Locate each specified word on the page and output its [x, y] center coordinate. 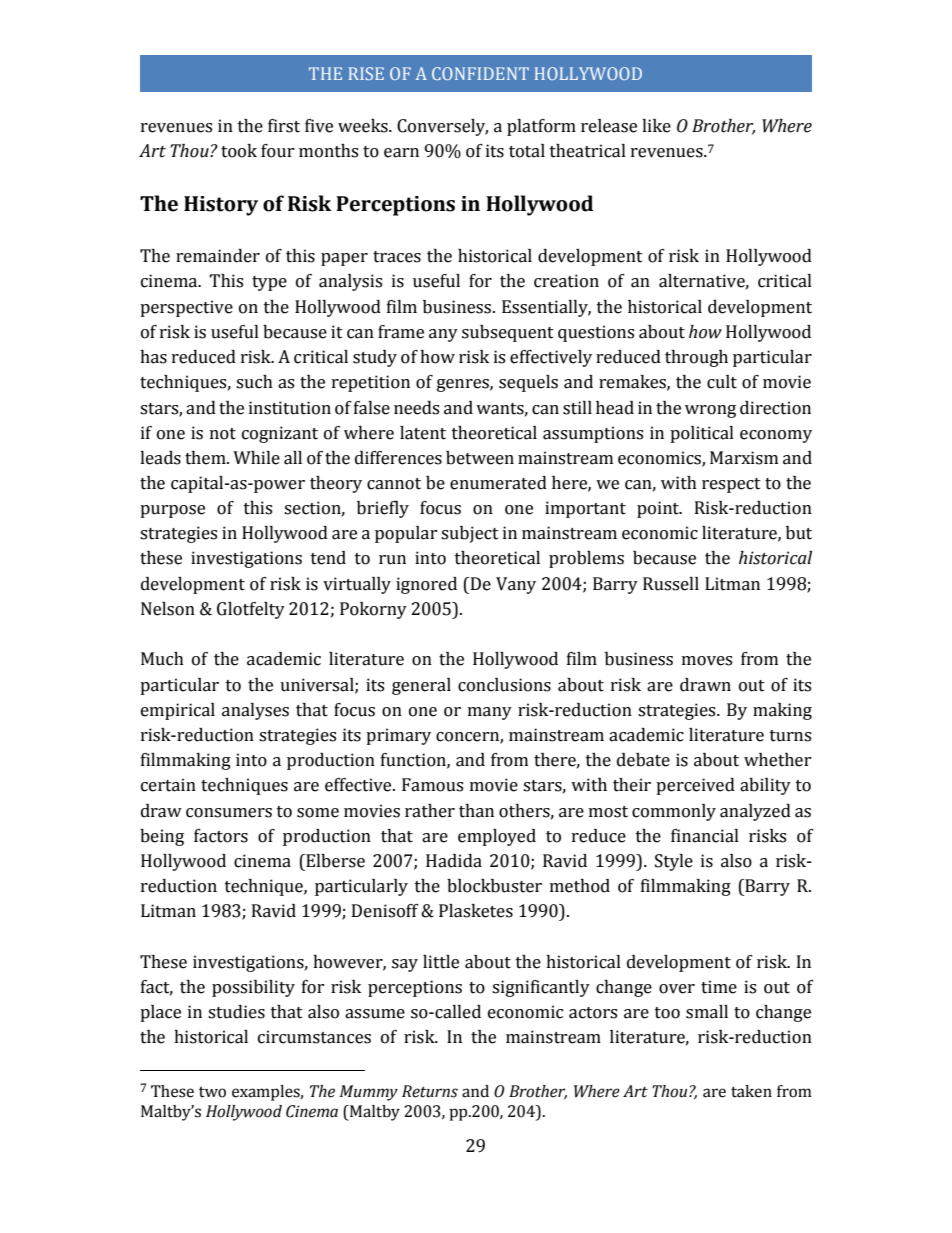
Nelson [168, 609]
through [696, 358]
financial [705, 836]
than [476, 811]
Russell [671, 584]
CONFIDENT [480, 73]
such [254, 382]
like [656, 126]
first [284, 126]
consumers [229, 813]
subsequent [508, 333]
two [212, 1092]
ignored [426, 585]
